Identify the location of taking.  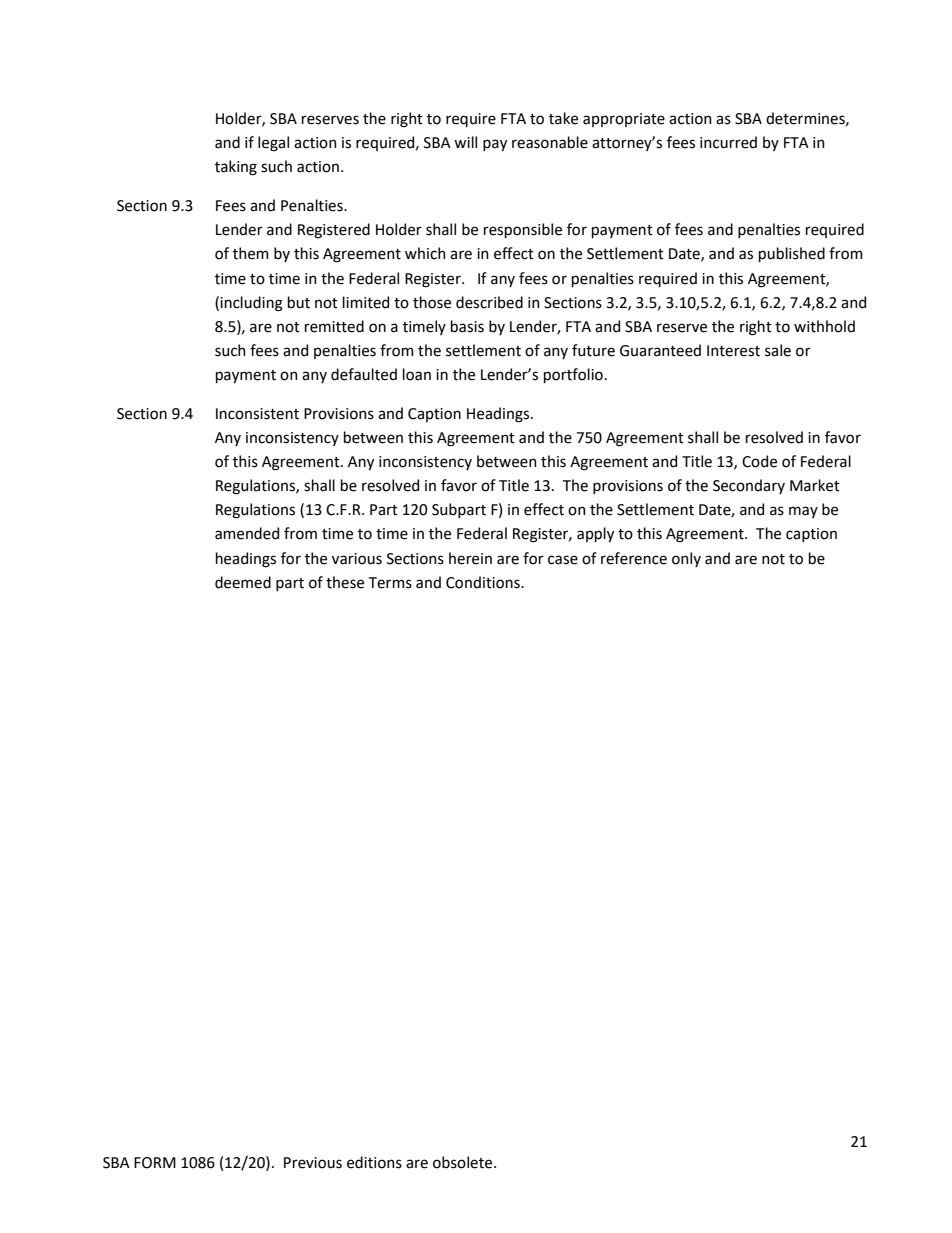
(236, 168).
